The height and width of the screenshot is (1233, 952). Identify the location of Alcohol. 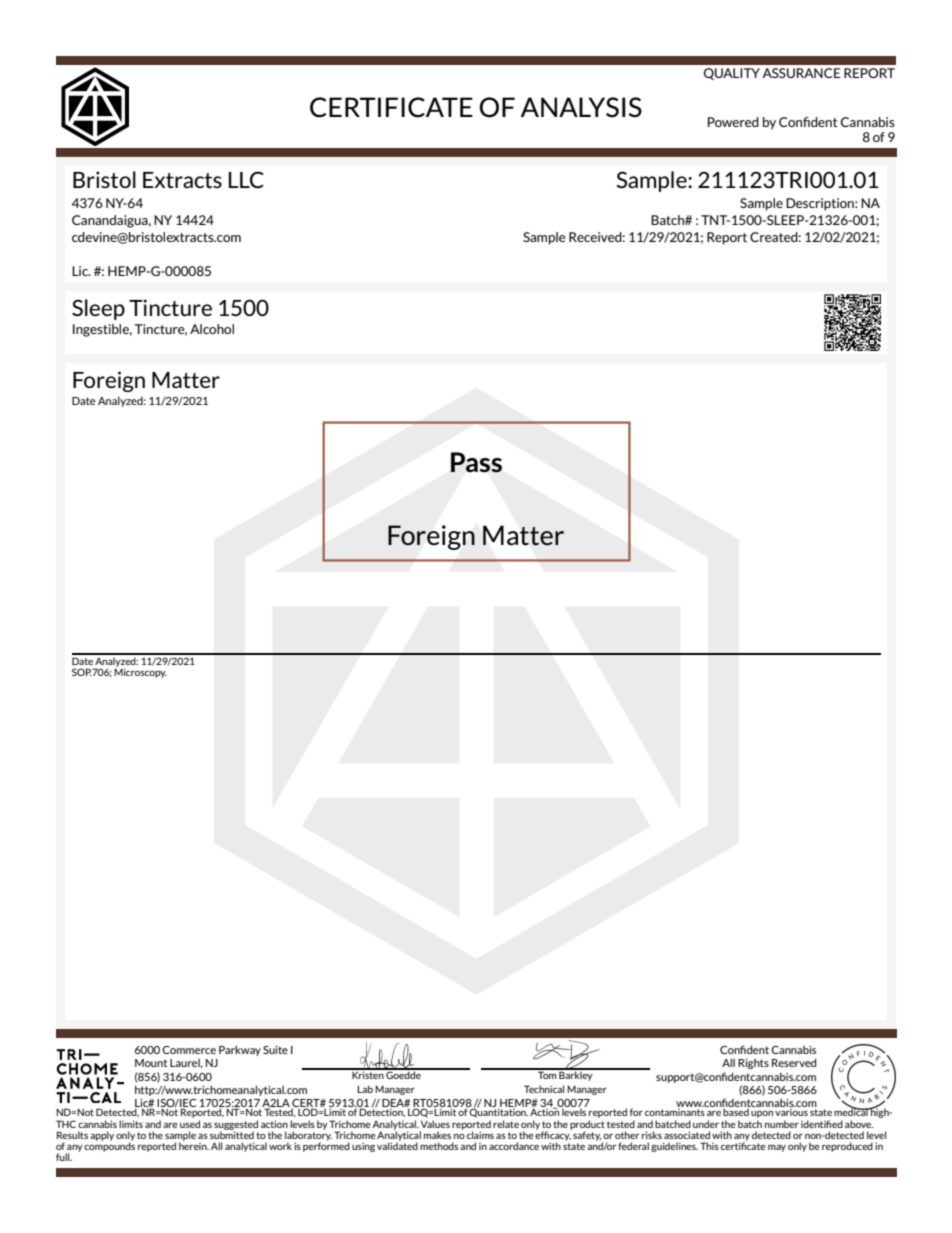
(212, 329).
